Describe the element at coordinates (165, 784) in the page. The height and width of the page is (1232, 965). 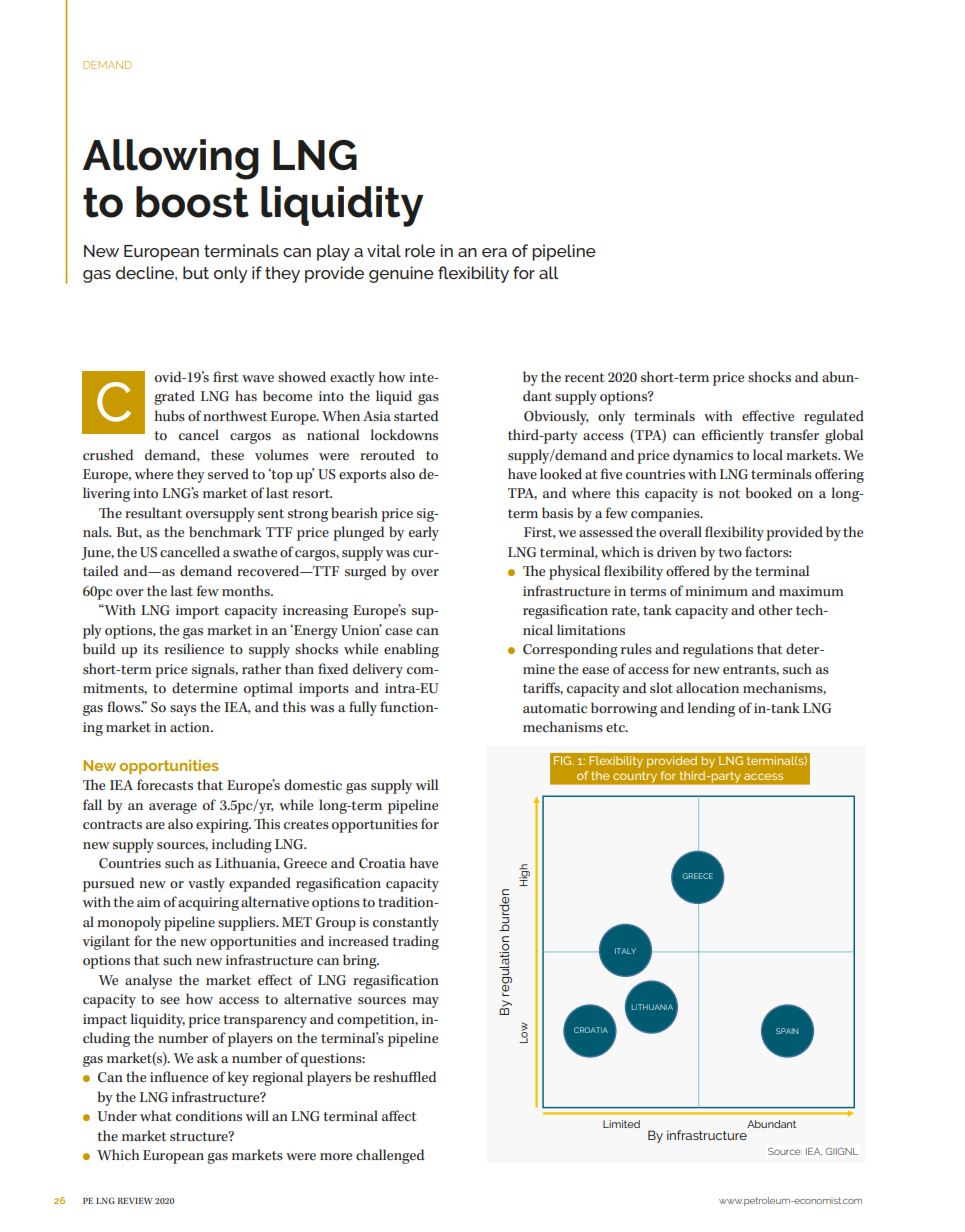
I see `forecasts` at that location.
